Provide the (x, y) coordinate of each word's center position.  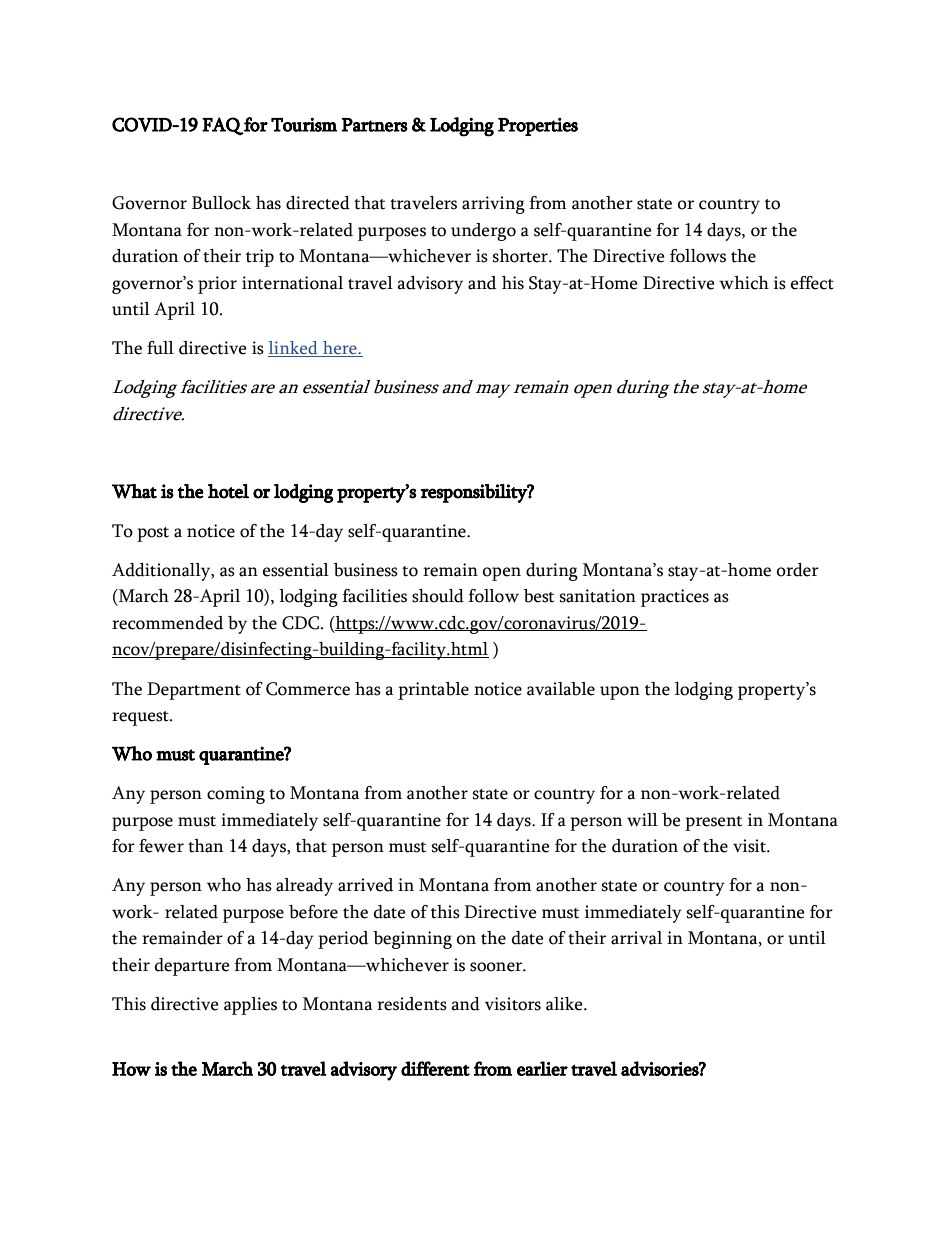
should (438, 596)
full (160, 348)
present (713, 823)
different (435, 1068)
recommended (167, 623)
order (798, 570)
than (205, 846)
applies (250, 1006)
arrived (365, 885)
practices (675, 598)
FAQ (223, 126)
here (340, 349)
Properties (538, 127)
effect (812, 283)
